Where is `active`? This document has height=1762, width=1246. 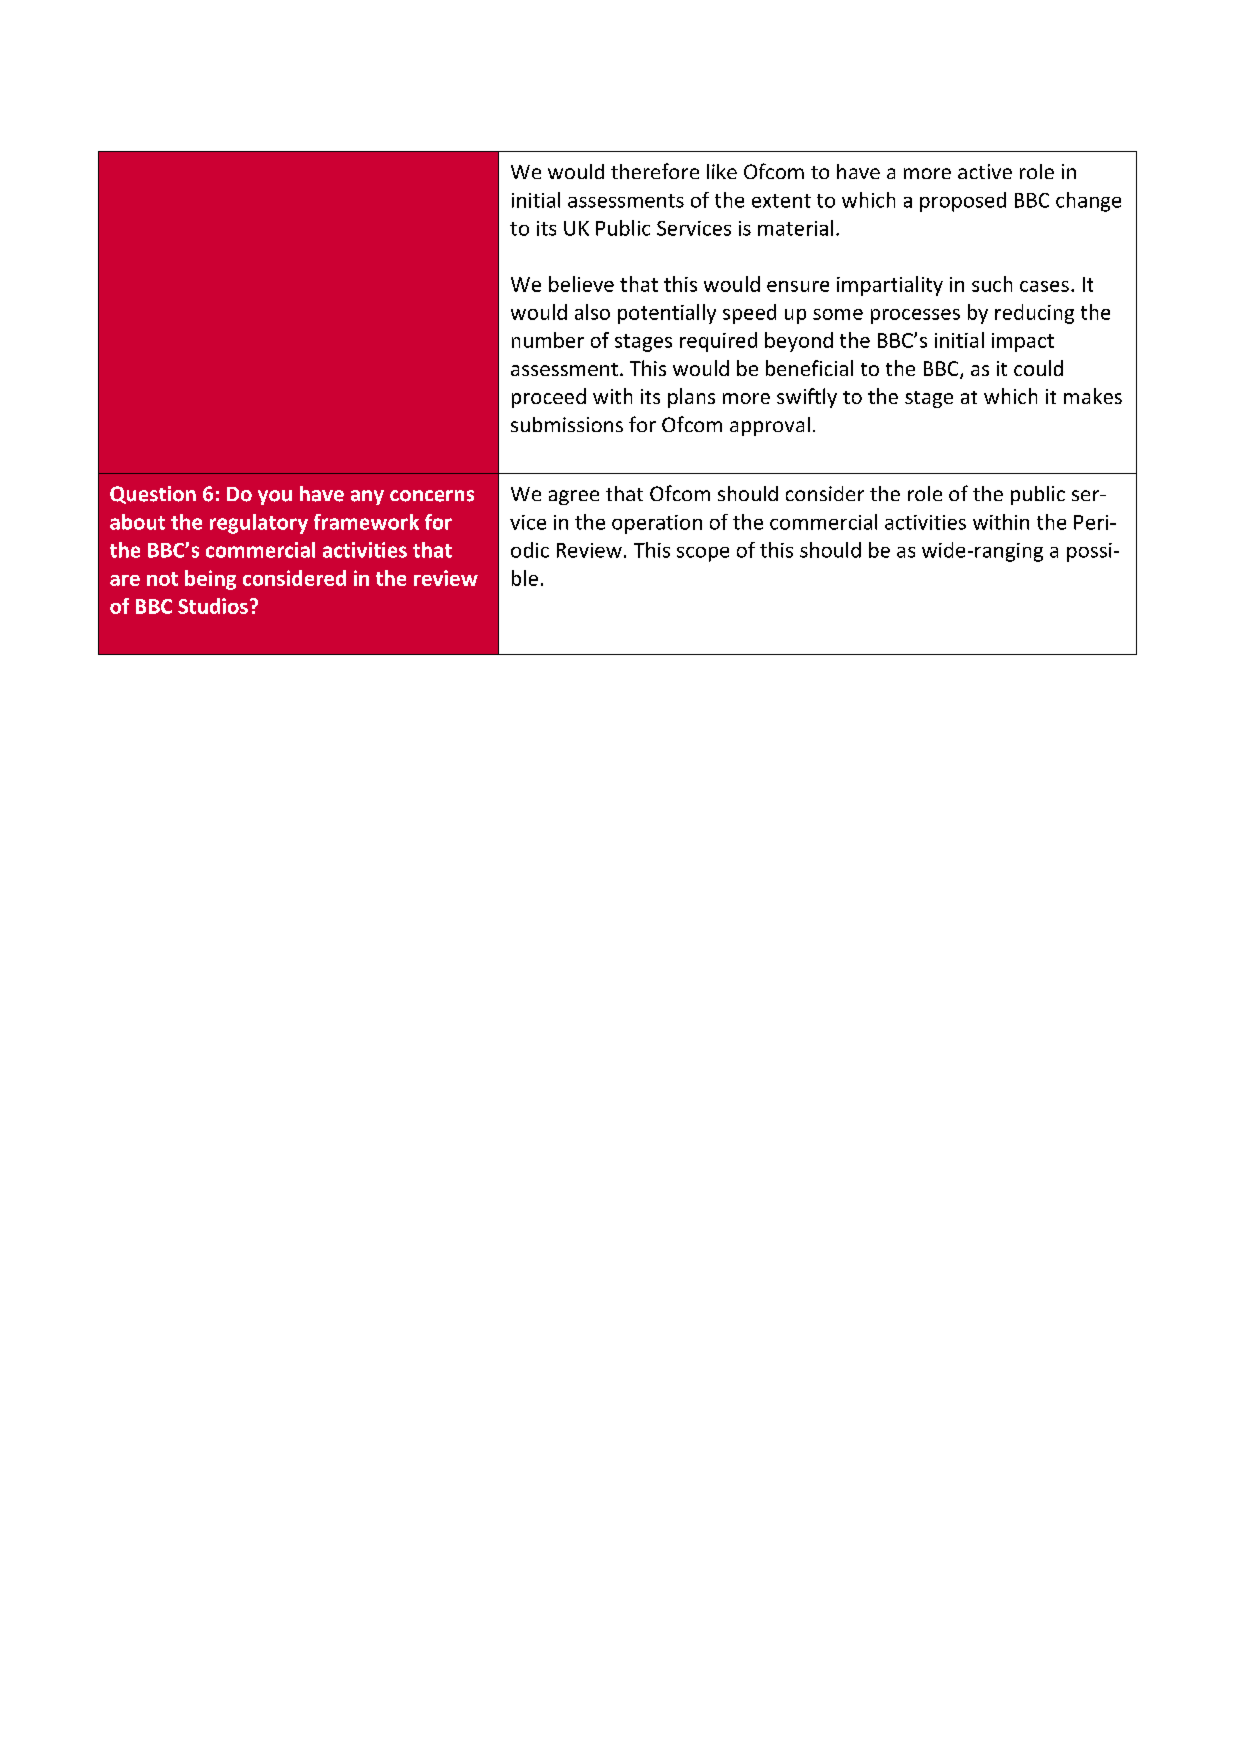 active is located at coordinates (985, 171).
